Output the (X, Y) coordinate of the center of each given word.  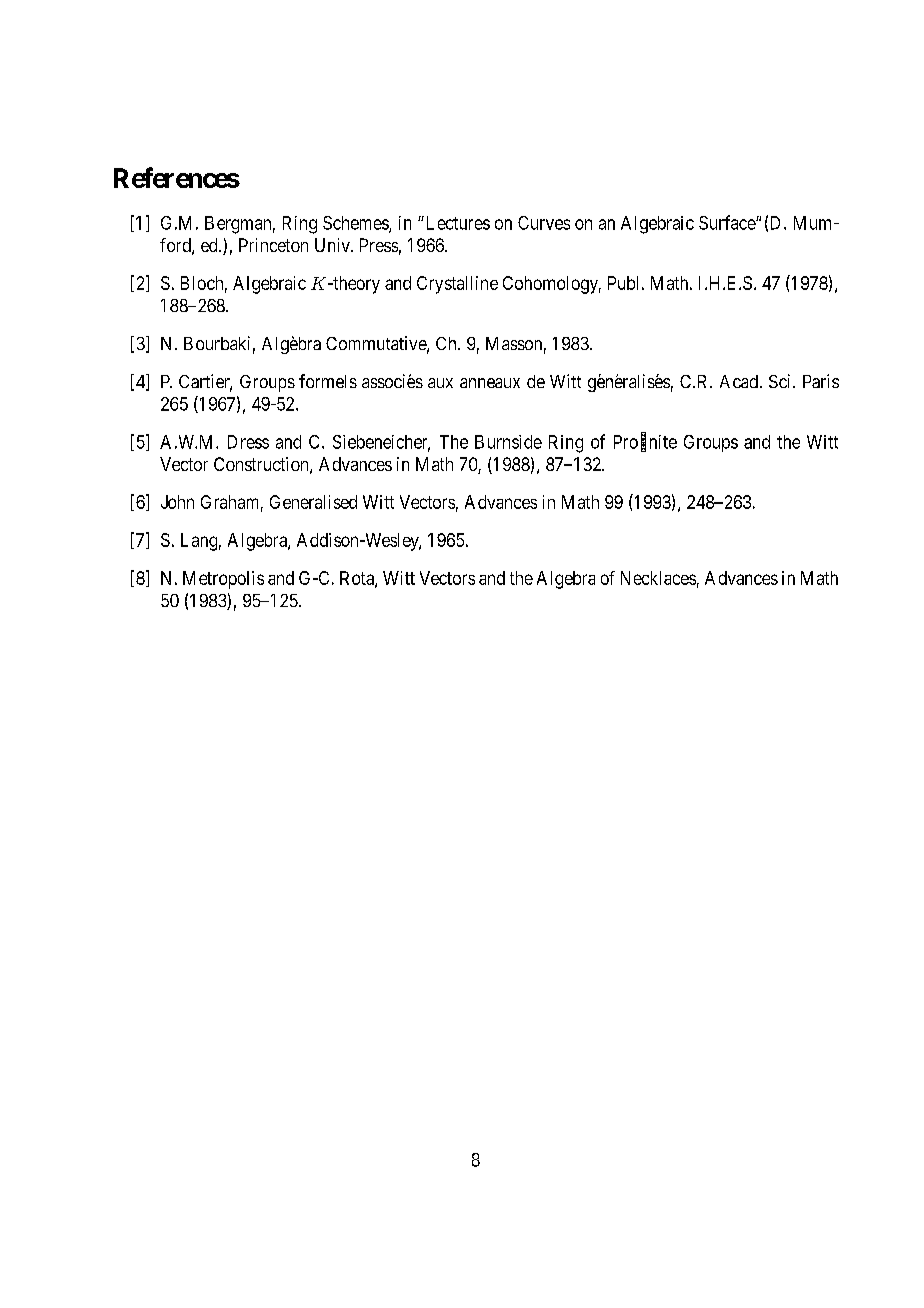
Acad (739, 381)
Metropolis (223, 580)
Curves (544, 223)
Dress (248, 442)
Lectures (456, 223)
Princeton (273, 245)
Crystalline (457, 285)
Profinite (645, 442)
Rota (358, 579)
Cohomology (552, 285)
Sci (781, 381)
